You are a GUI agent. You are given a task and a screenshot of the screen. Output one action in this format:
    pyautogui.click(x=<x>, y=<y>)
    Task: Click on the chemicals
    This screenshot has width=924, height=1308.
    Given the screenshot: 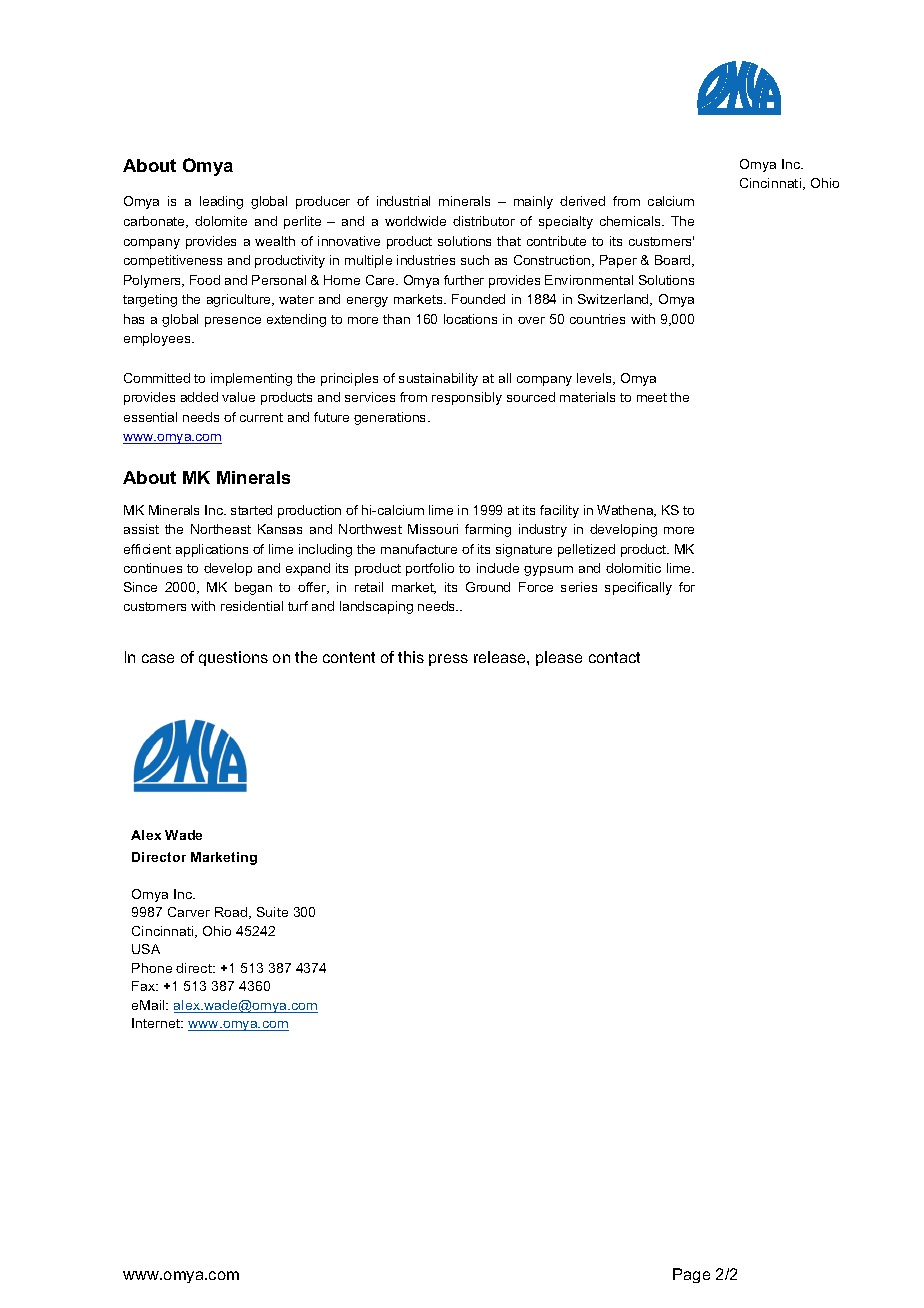 What is the action you would take?
    pyautogui.click(x=631, y=221)
